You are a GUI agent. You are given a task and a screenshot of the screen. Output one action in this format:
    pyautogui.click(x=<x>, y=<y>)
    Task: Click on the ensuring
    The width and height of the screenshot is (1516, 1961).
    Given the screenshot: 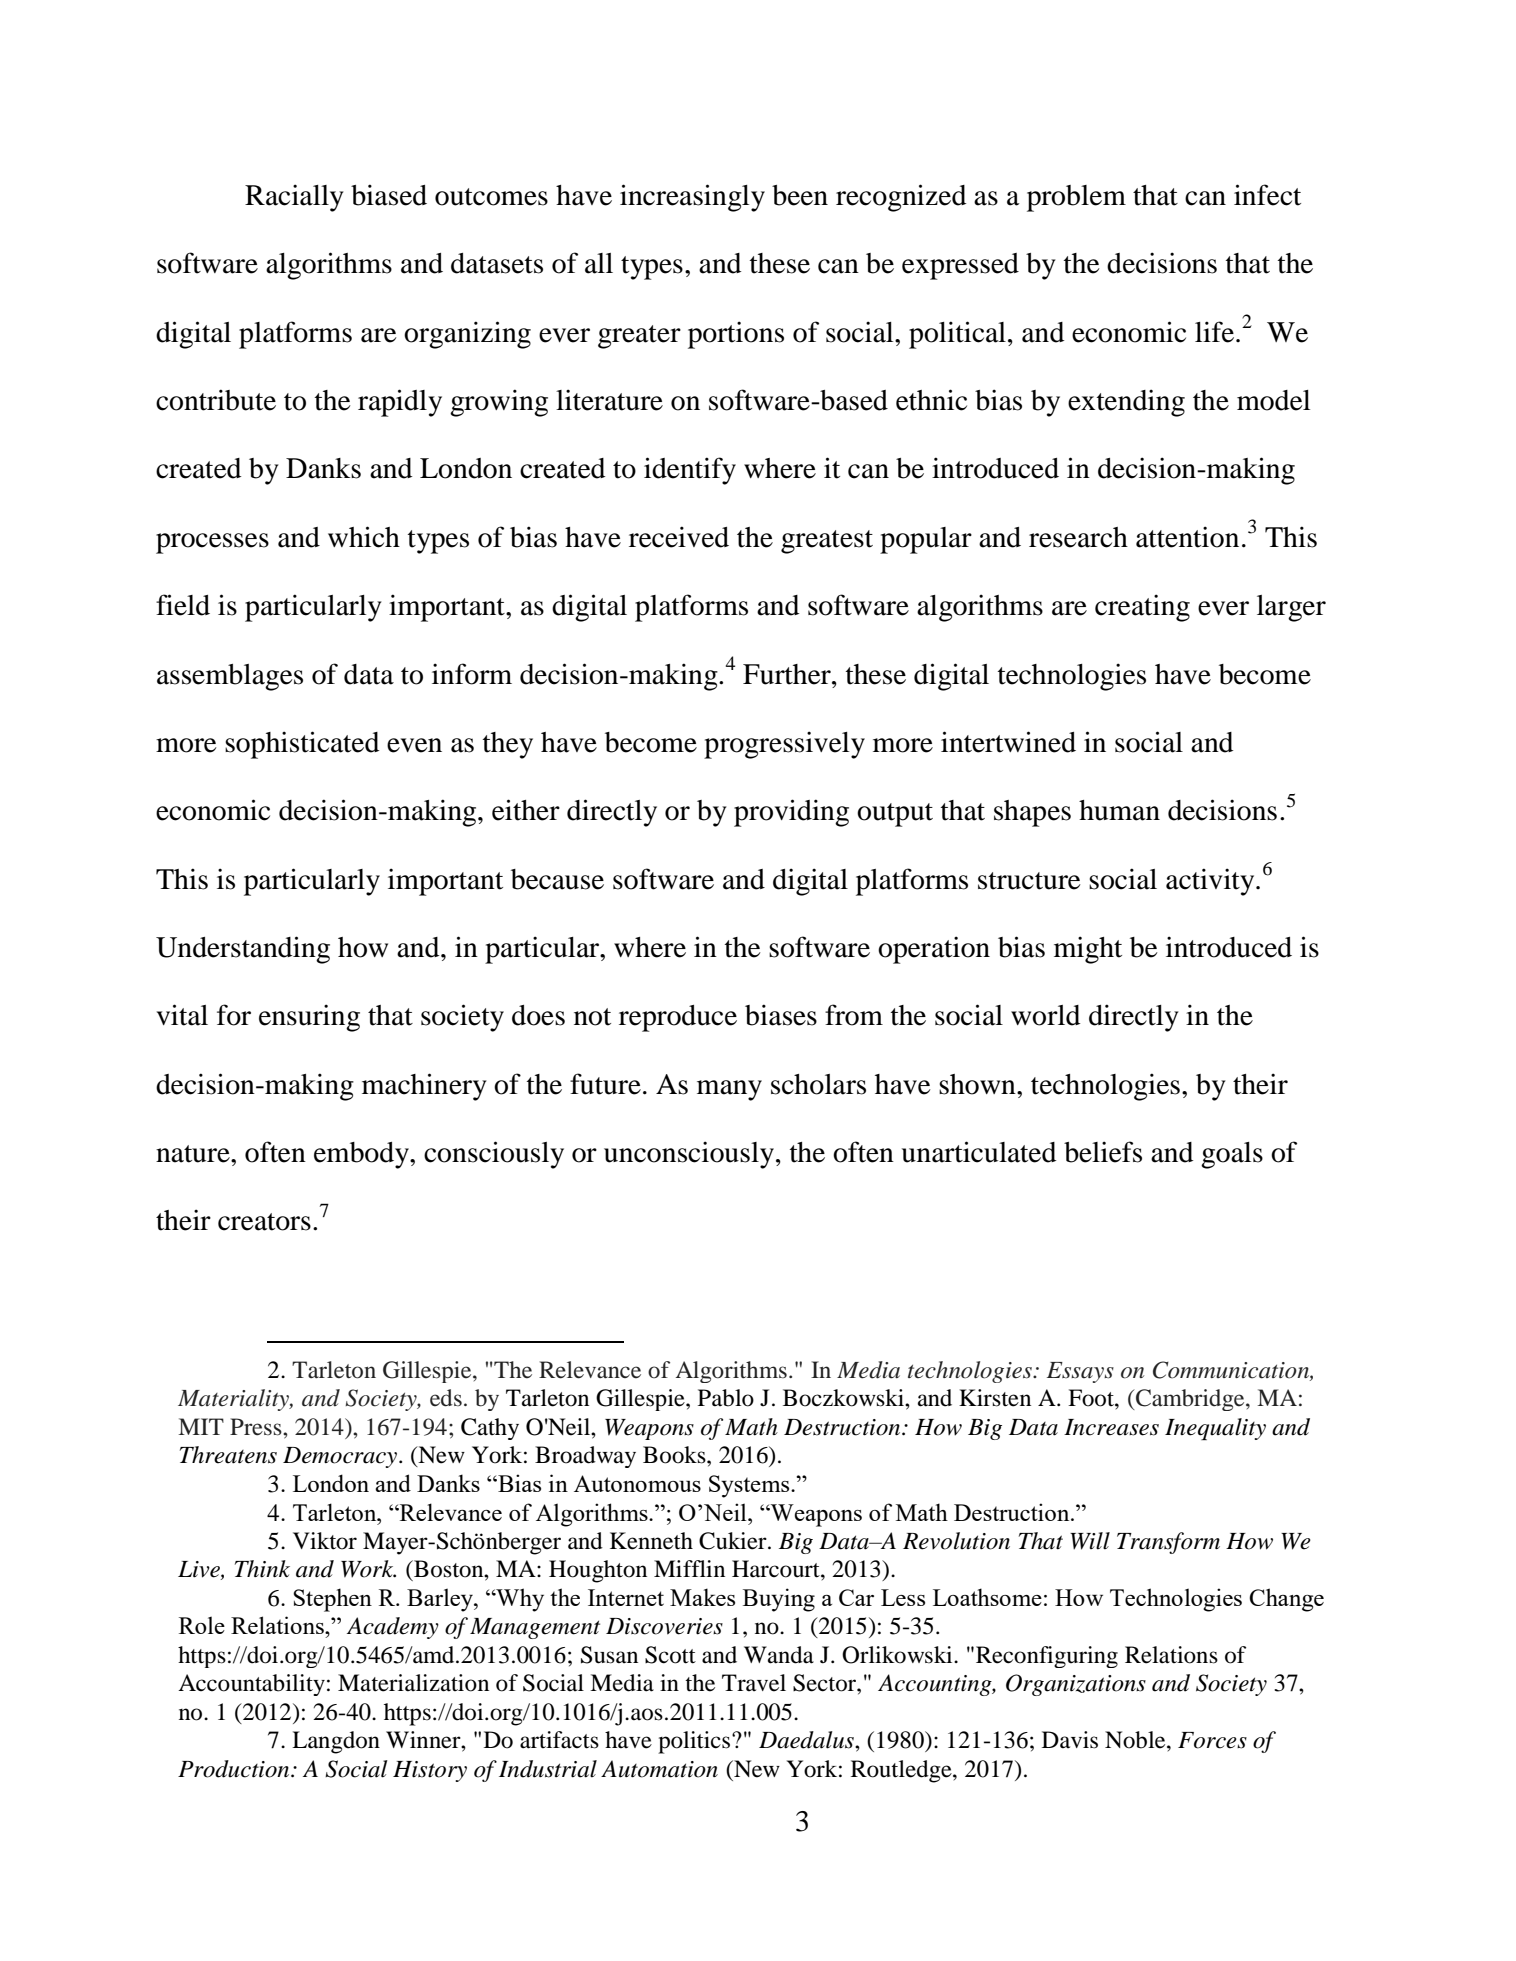 What is the action you would take?
    pyautogui.click(x=309, y=1018)
